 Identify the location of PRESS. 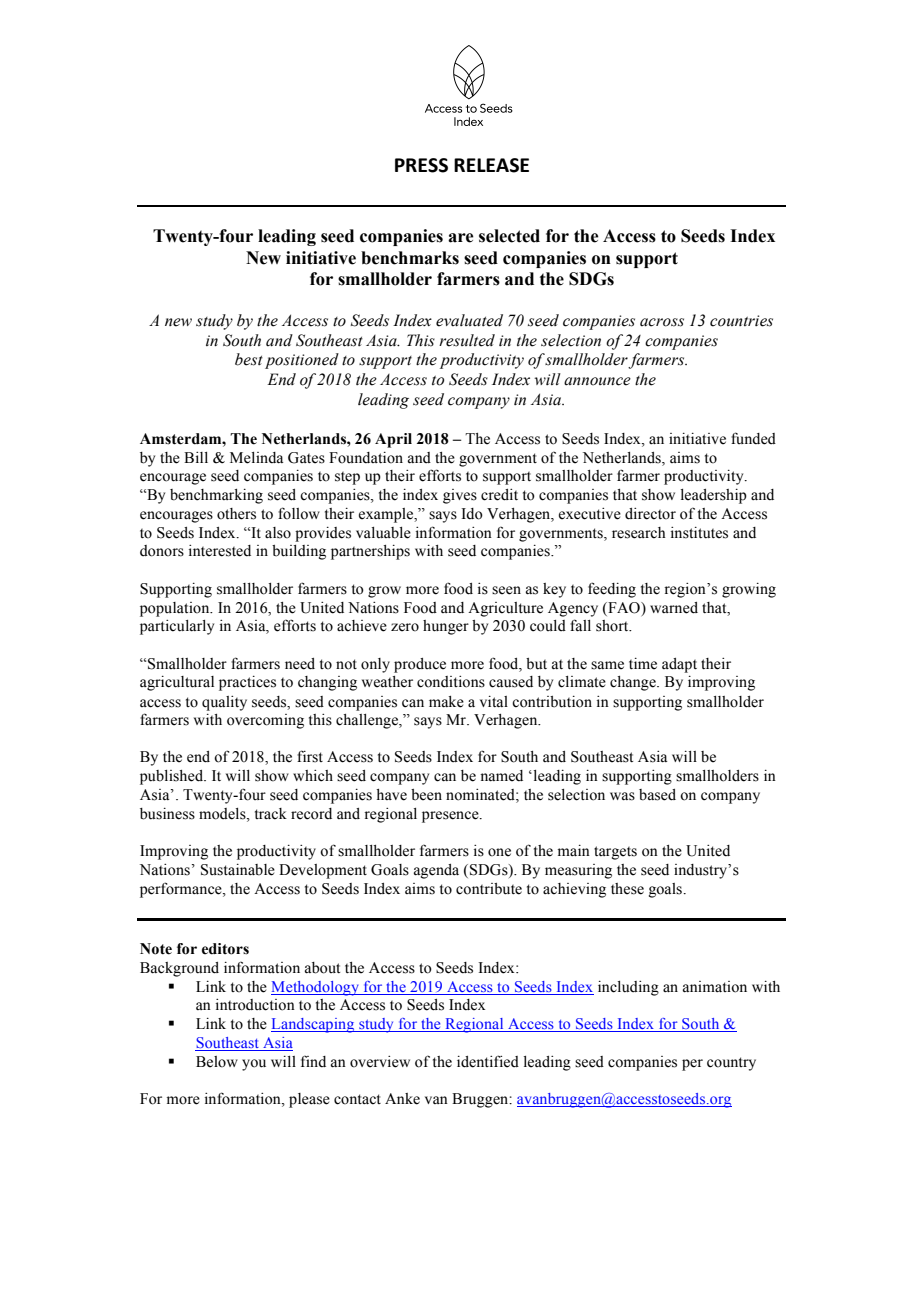
(421, 165).
